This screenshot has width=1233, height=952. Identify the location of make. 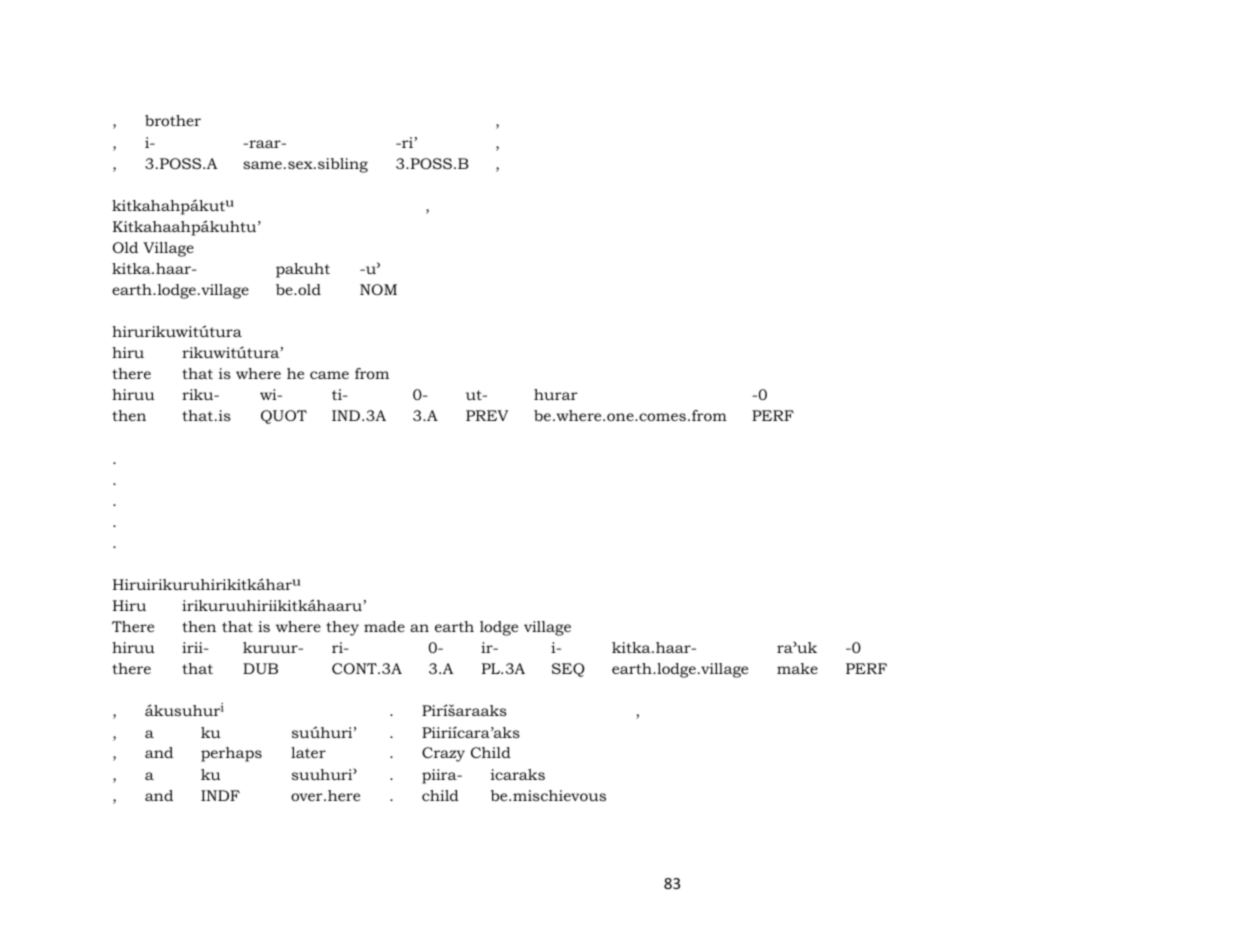
(797, 668).
